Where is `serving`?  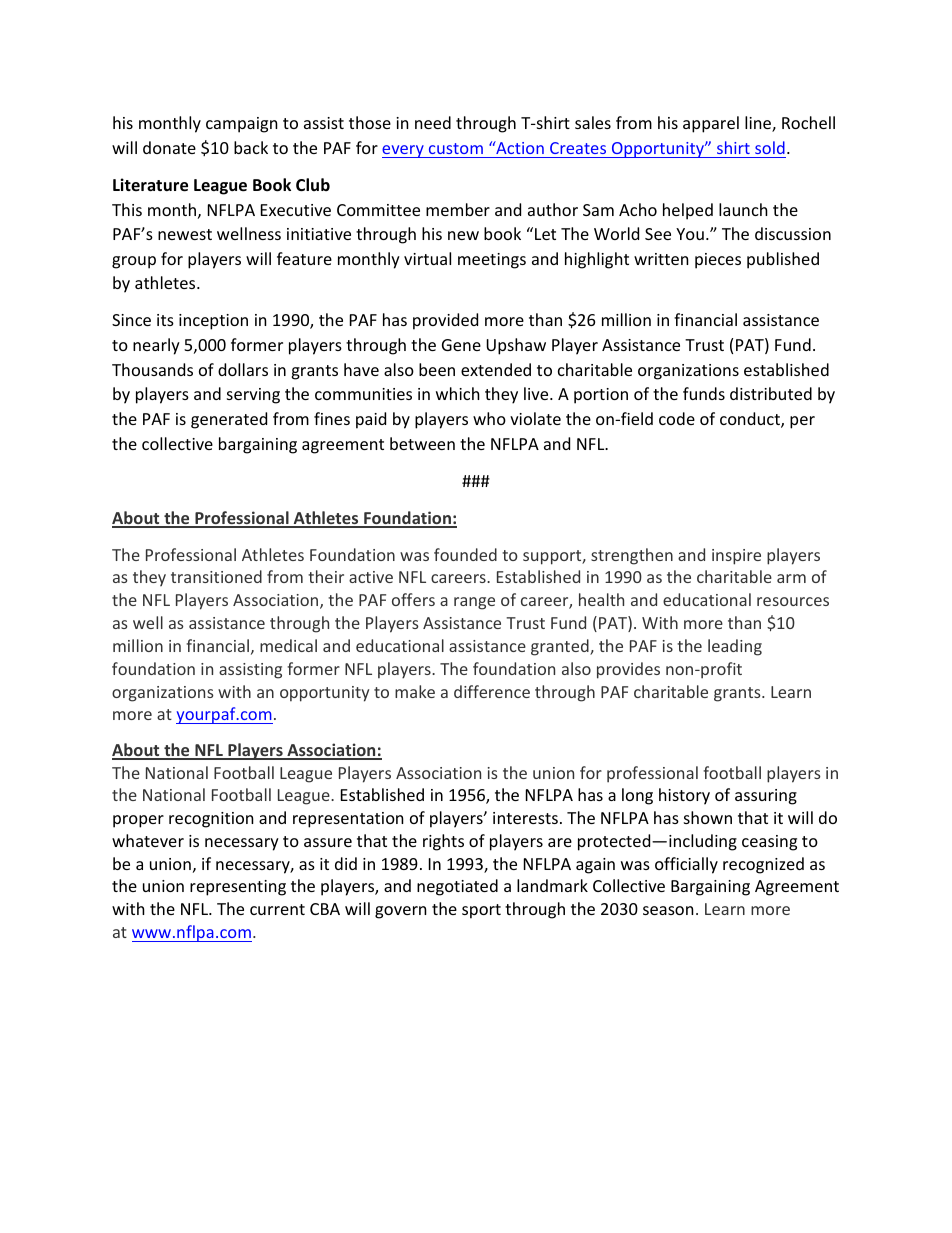 serving is located at coordinates (253, 396).
